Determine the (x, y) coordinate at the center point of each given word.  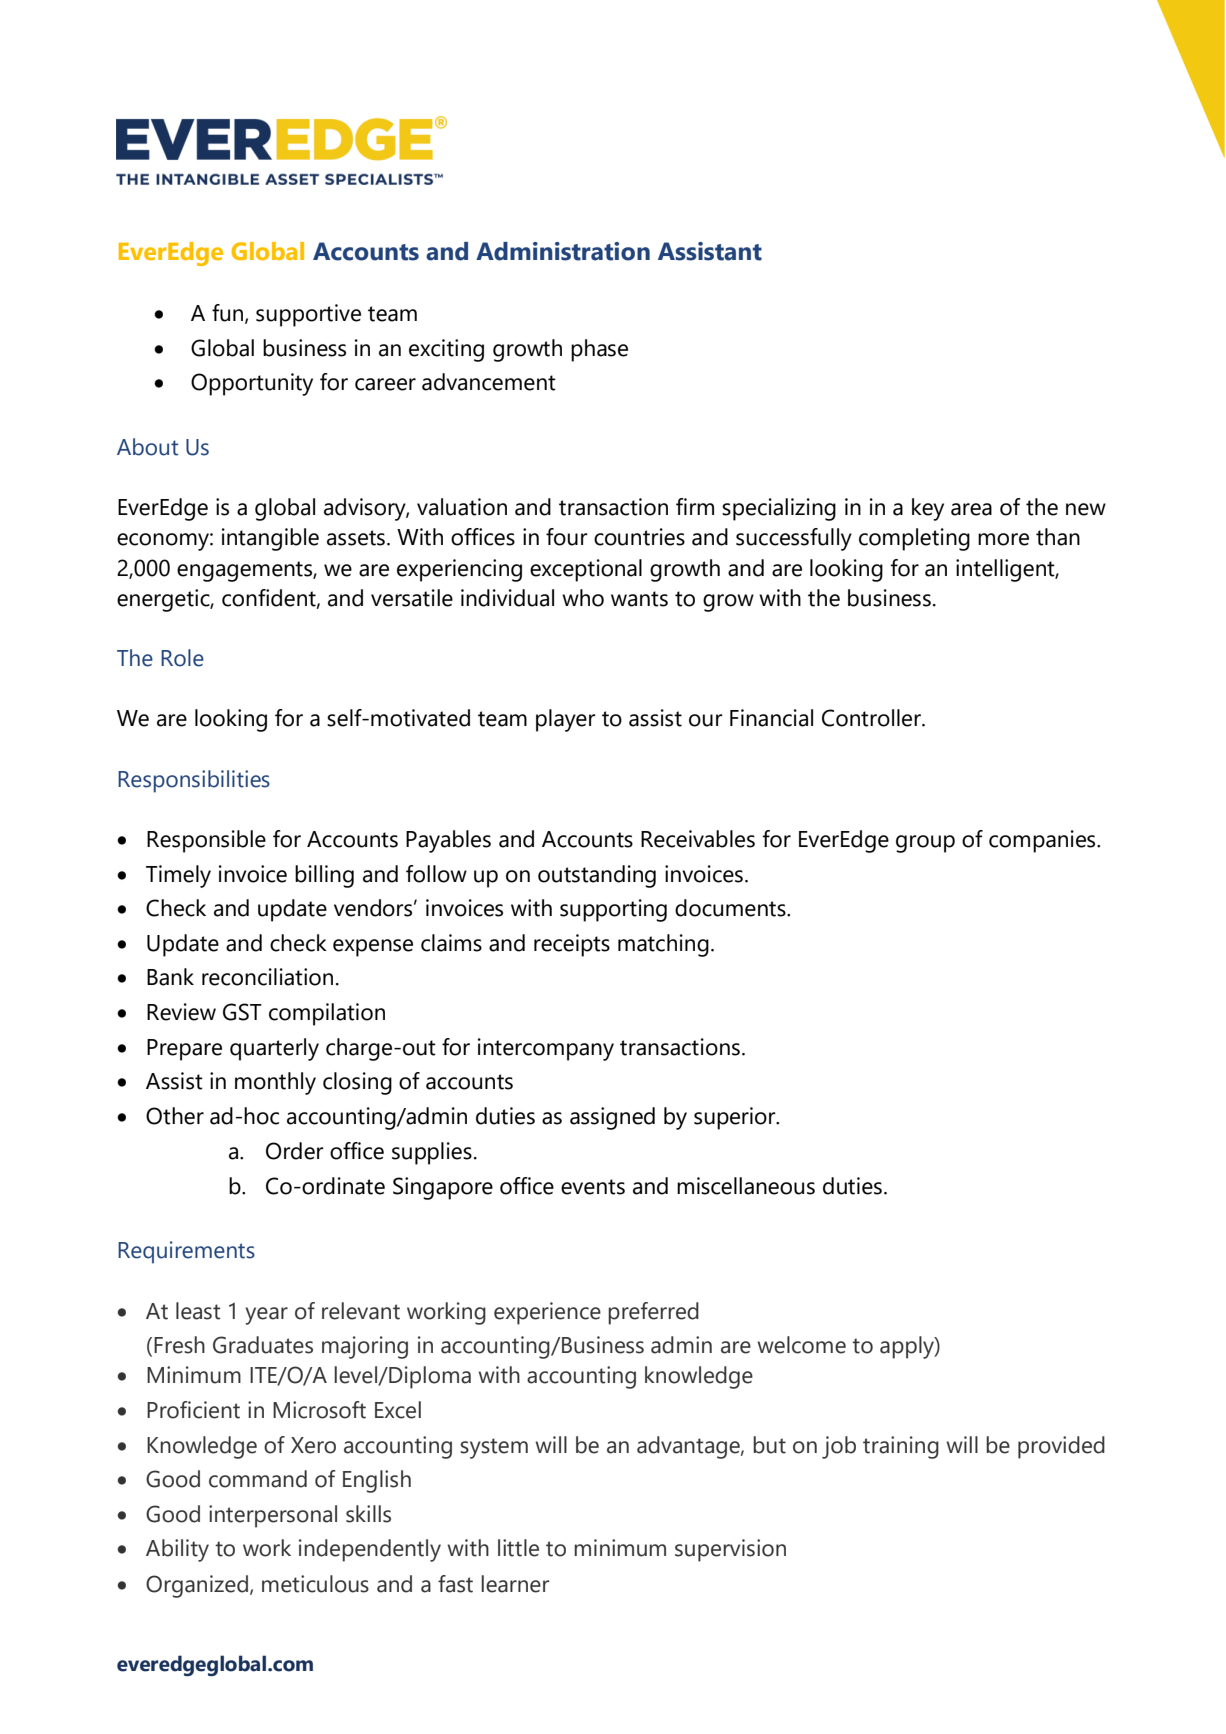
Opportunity (252, 384)
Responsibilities (194, 781)
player (566, 720)
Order (295, 1151)
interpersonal (273, 1516)
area (971, 509)
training (901, 1447)
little (518, 1548)
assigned (612, 1118)
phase (599, 350)
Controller (872, 718)
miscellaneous (746, 1186)
